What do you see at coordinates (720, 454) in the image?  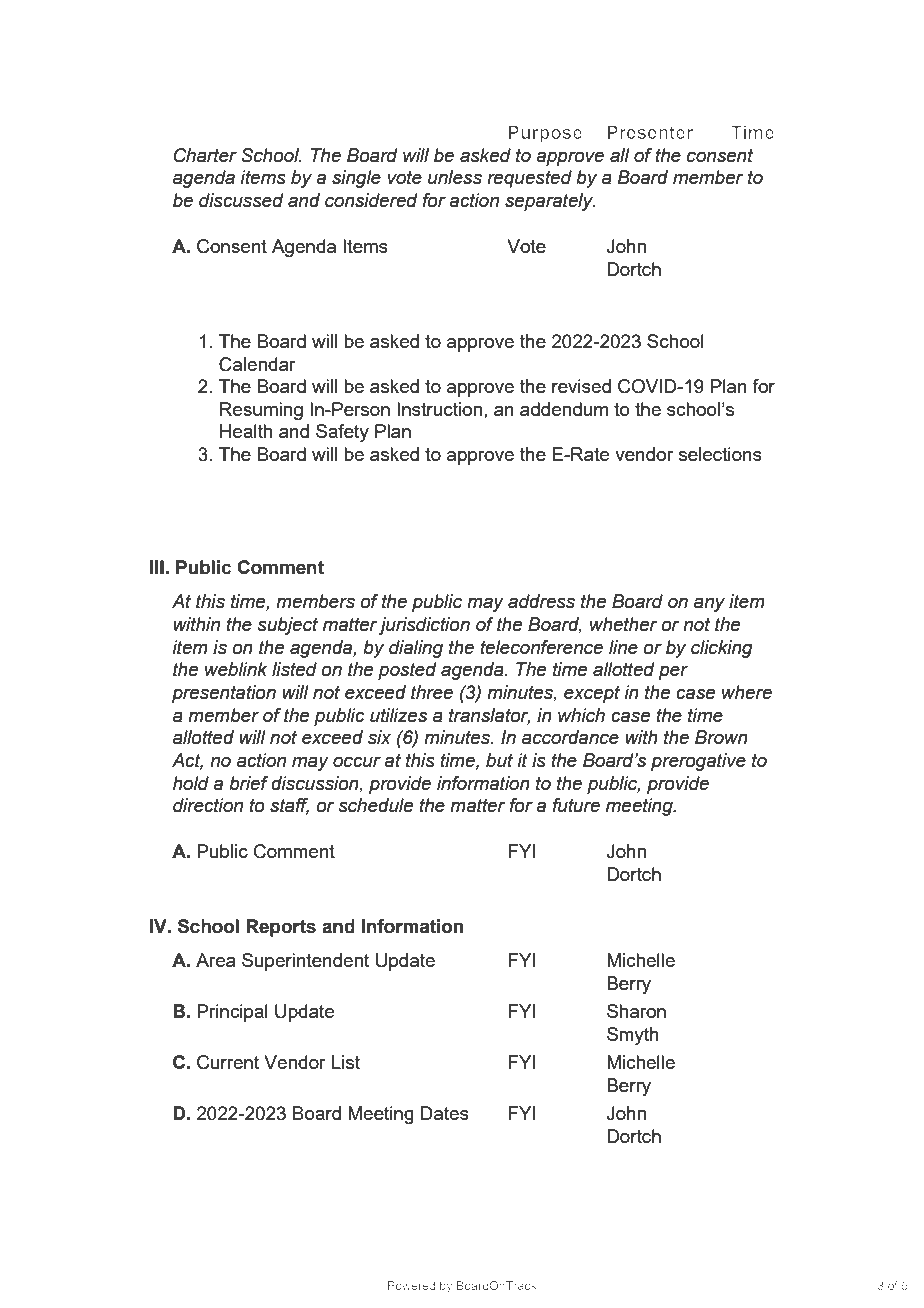 I see `selections` at bounding box center [720, 454].
